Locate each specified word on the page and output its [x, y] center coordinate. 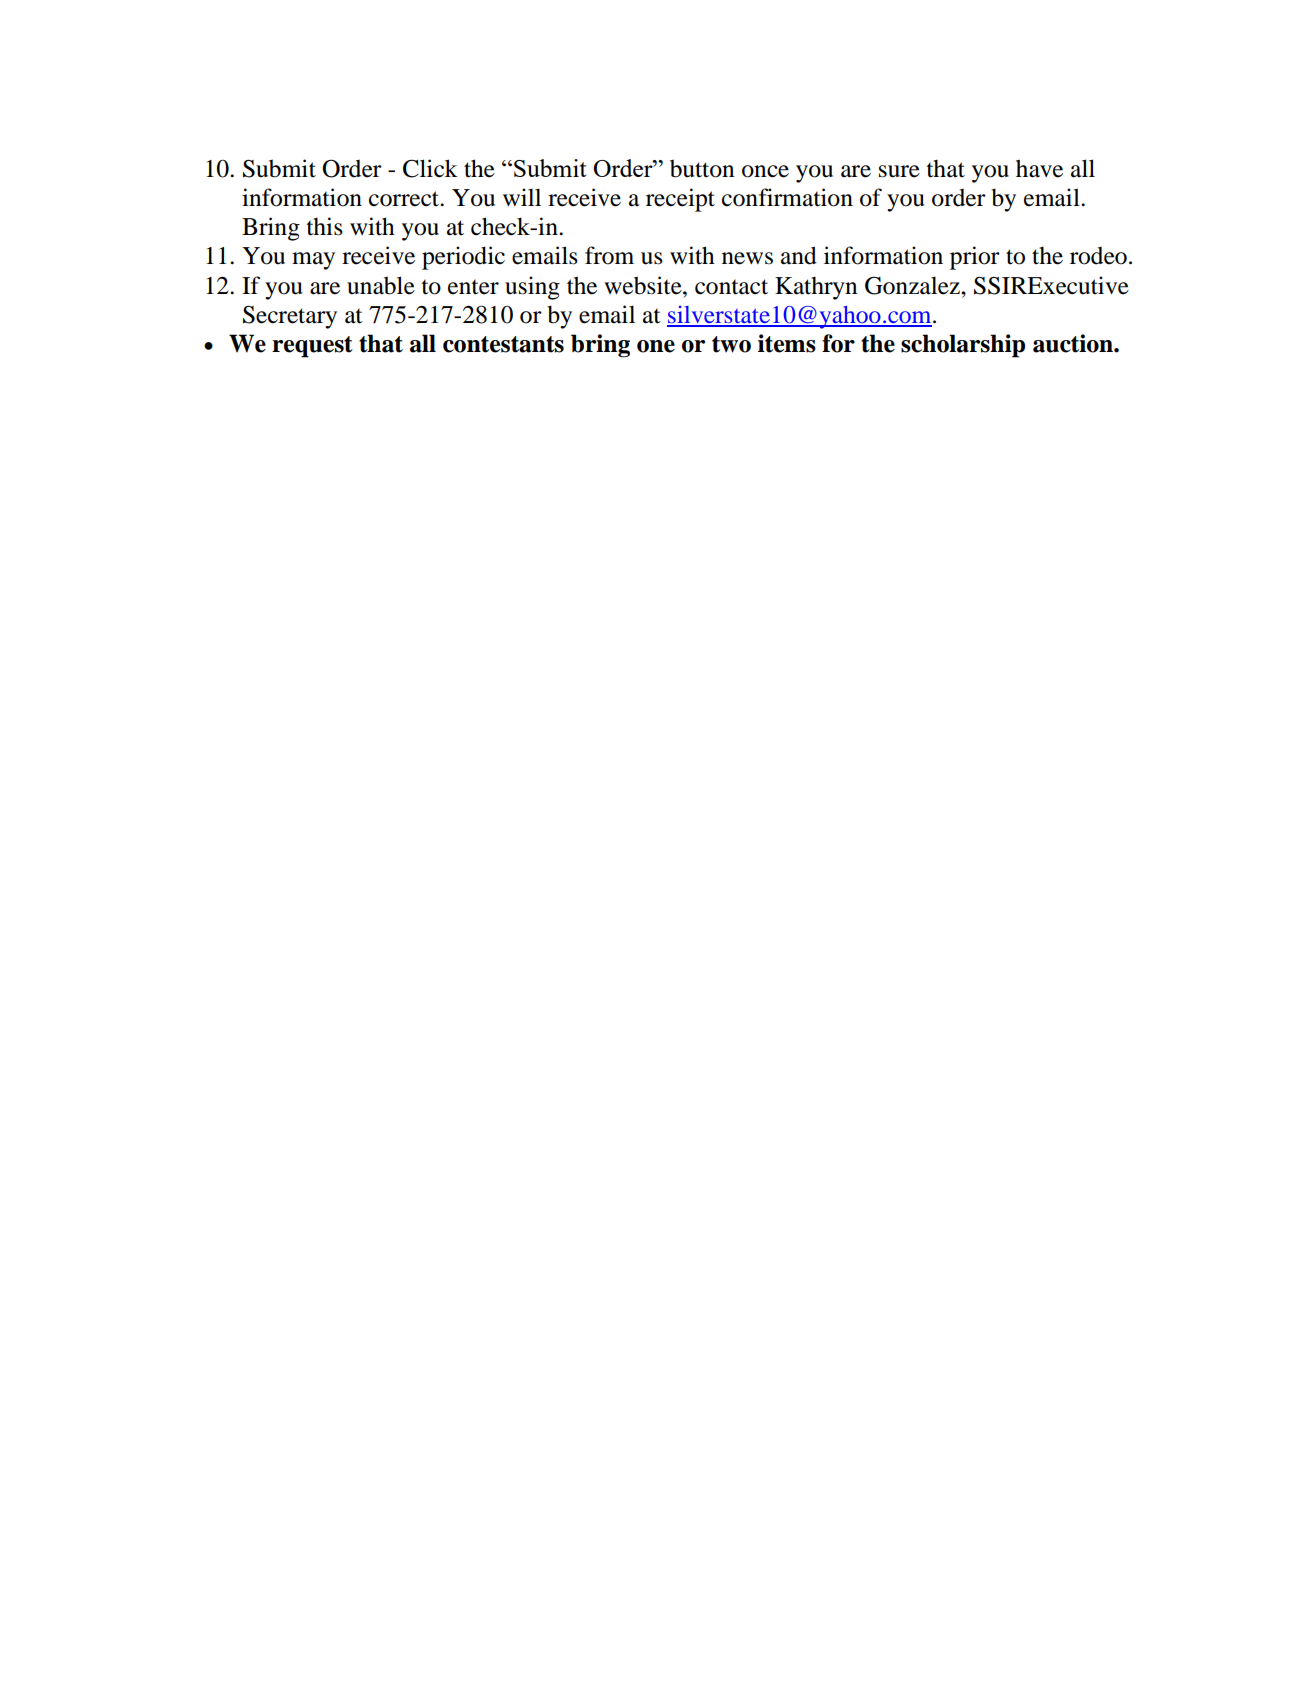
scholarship [963, 346]
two [731, 344]
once [765, 171]
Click [430, 168]
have [1039, 168]
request [312, 347]
